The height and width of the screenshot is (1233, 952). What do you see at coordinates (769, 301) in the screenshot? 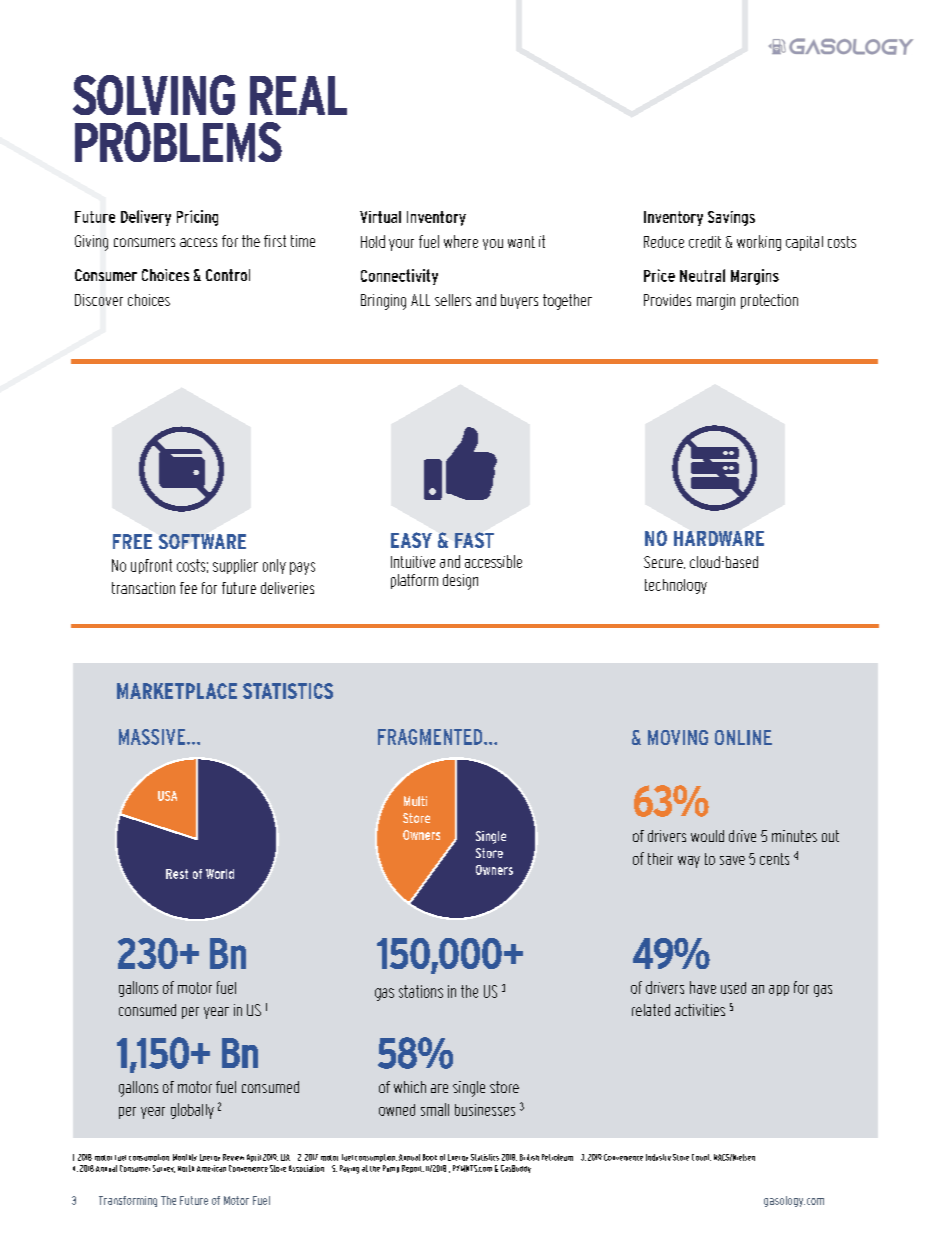
I see `protection` at bounding box center [769, 301].
